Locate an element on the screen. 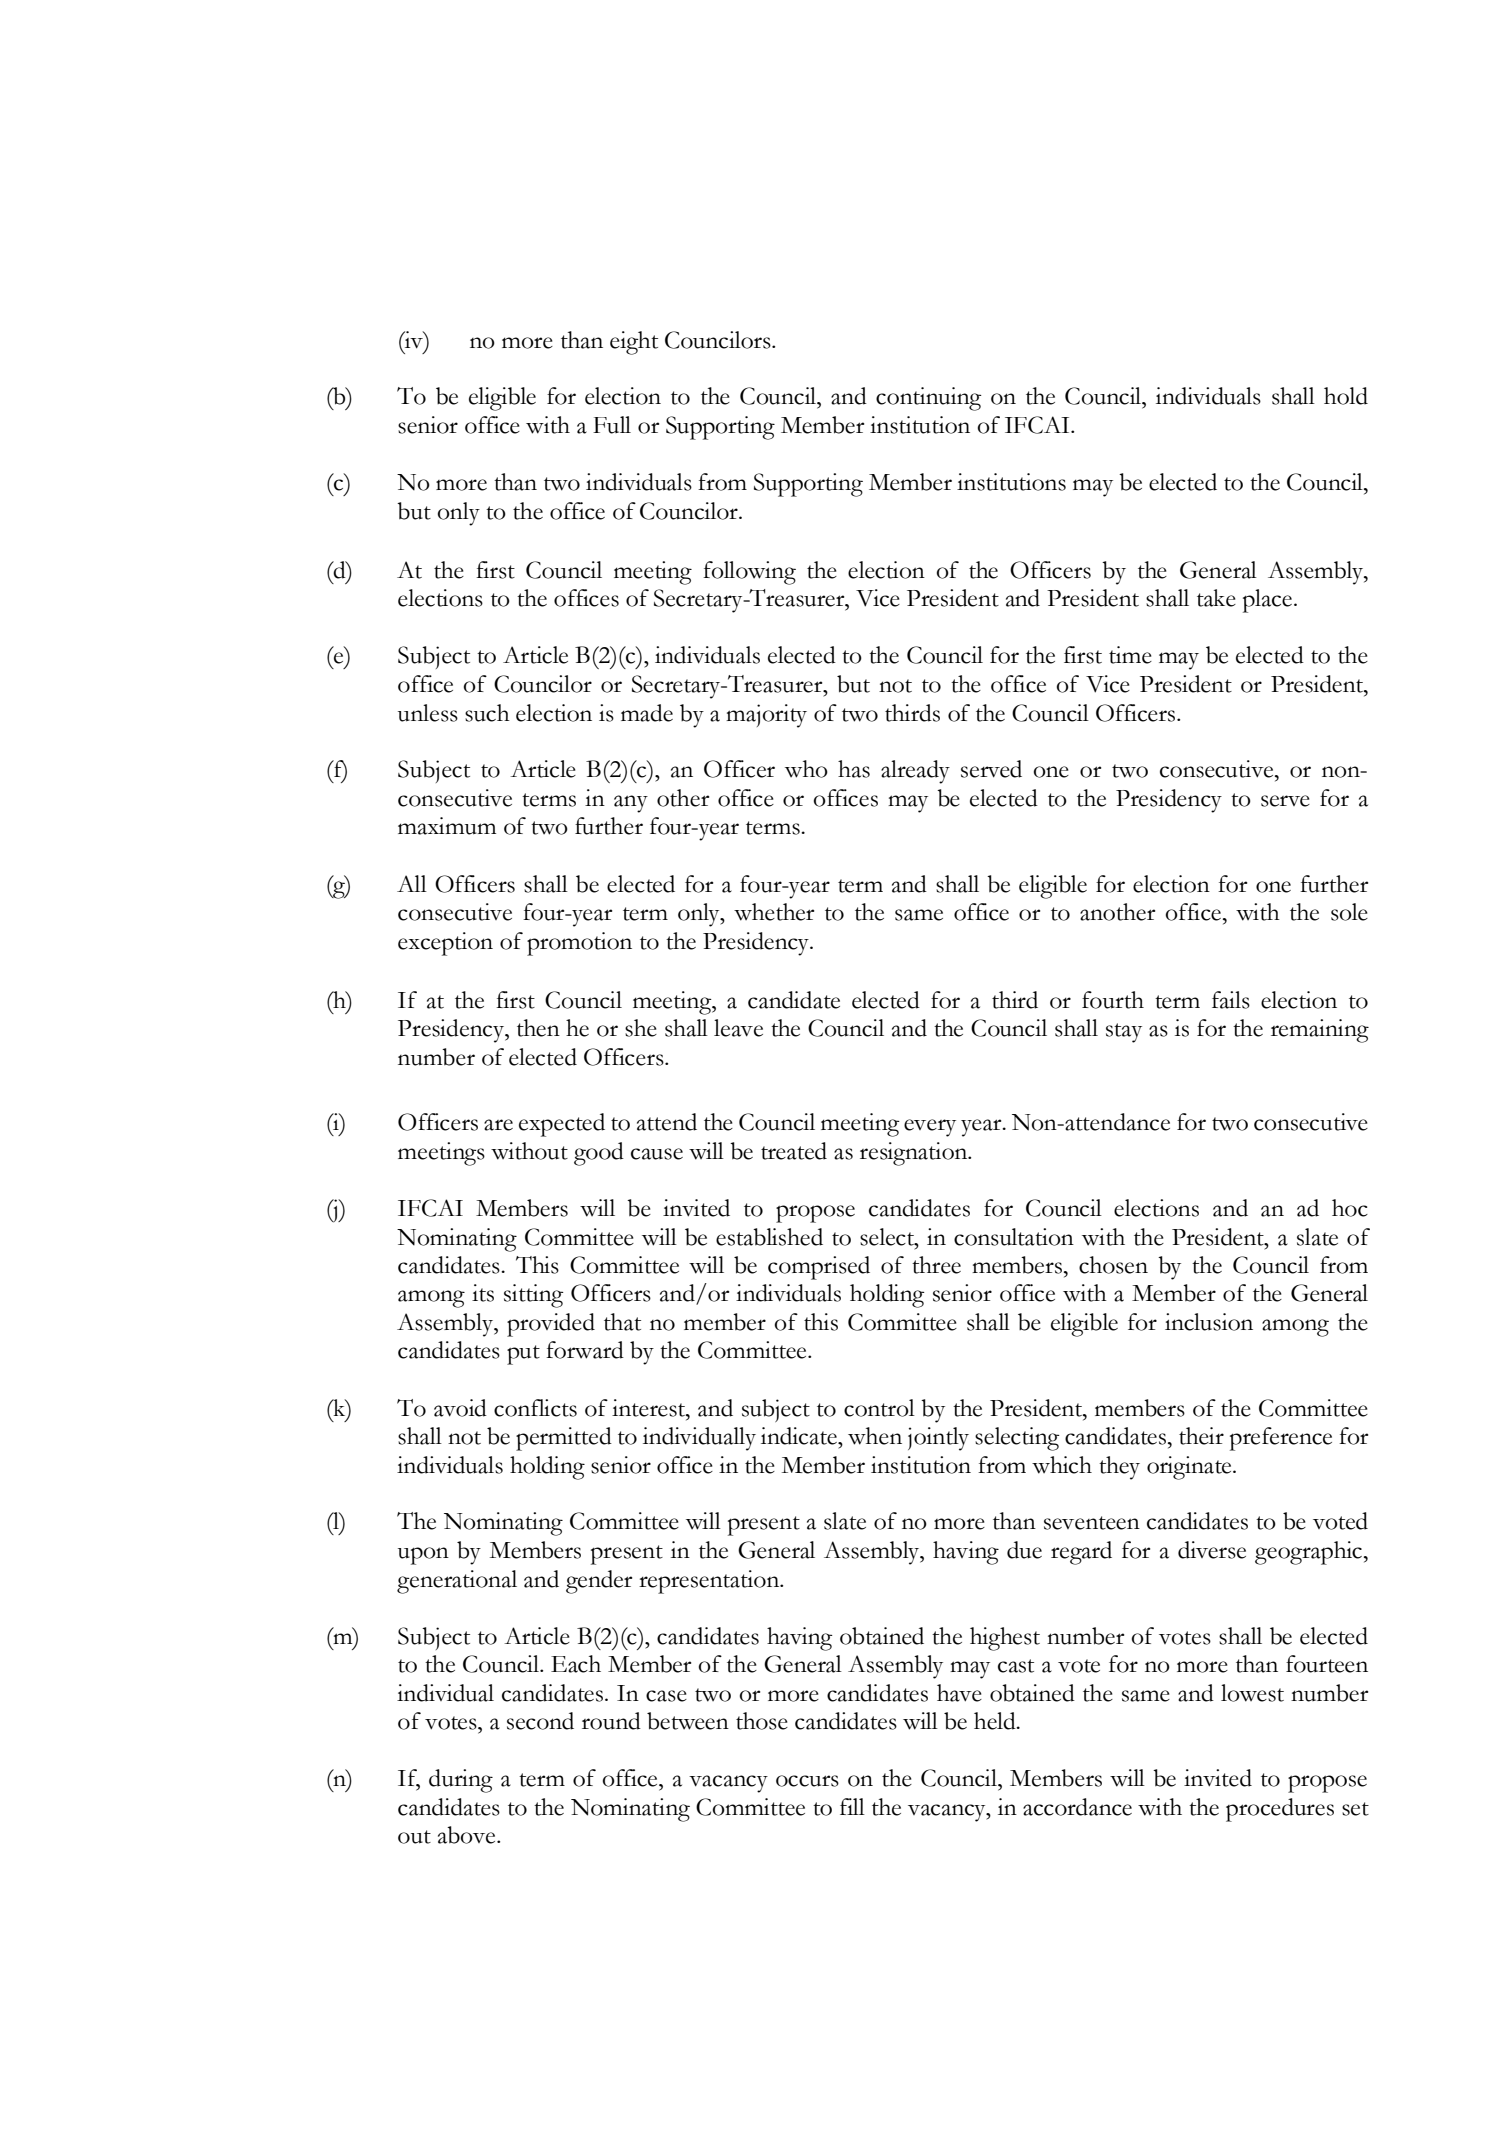  already is located at coordinates (915, 772).
